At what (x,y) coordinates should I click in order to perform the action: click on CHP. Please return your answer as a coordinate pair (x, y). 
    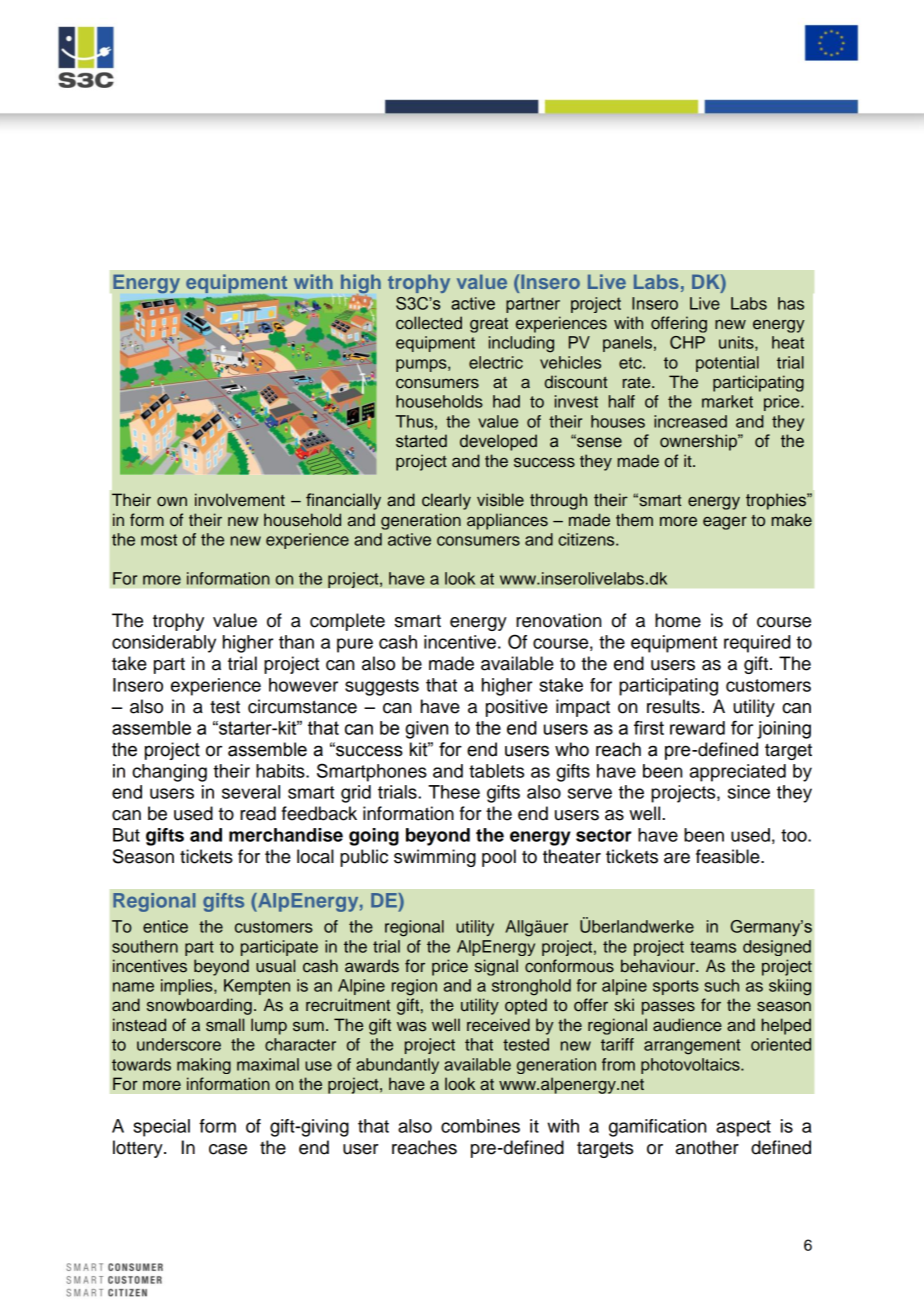
    Looking at the image, I should click on (687, 342).
